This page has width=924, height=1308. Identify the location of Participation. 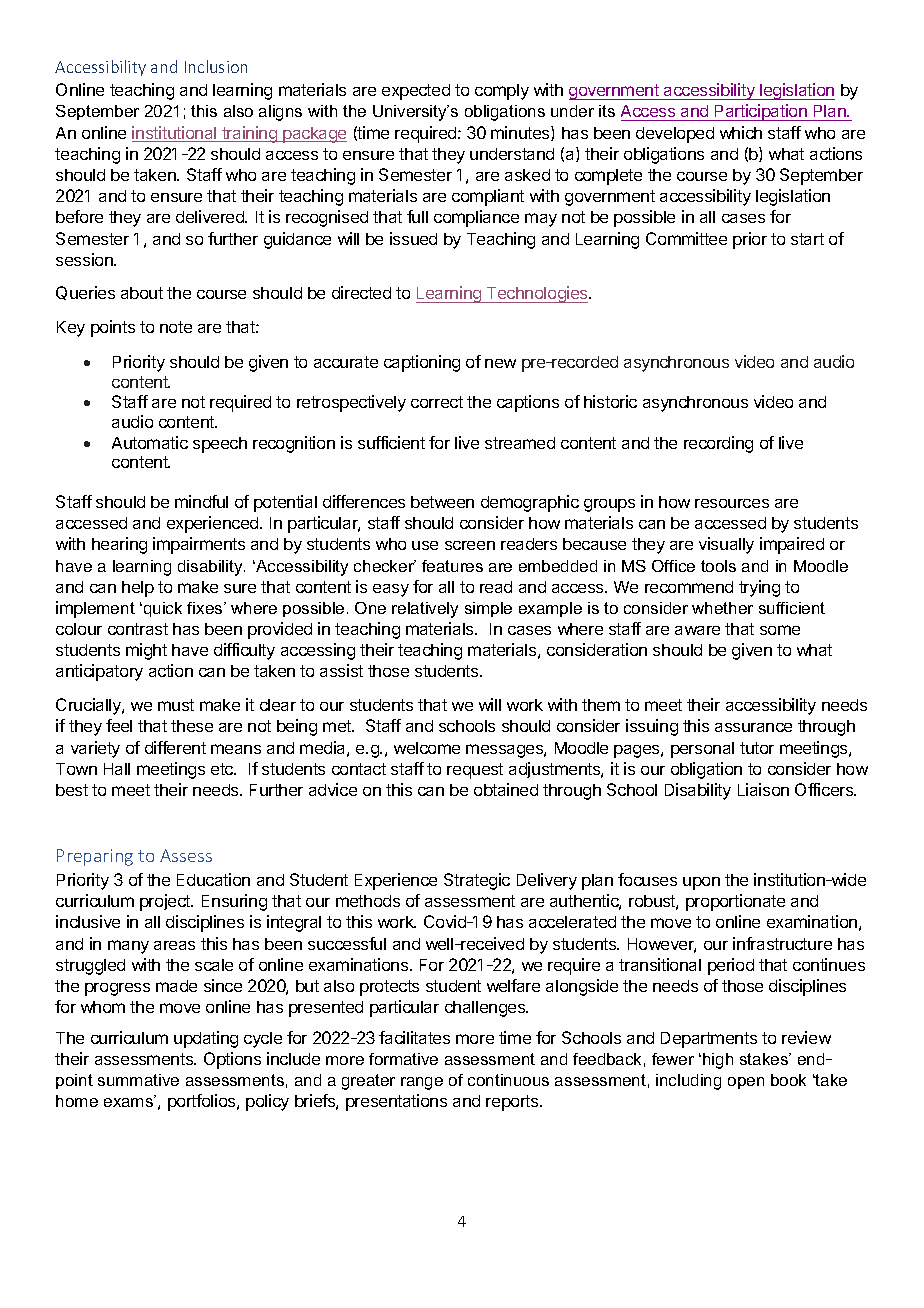
(761, 112).
